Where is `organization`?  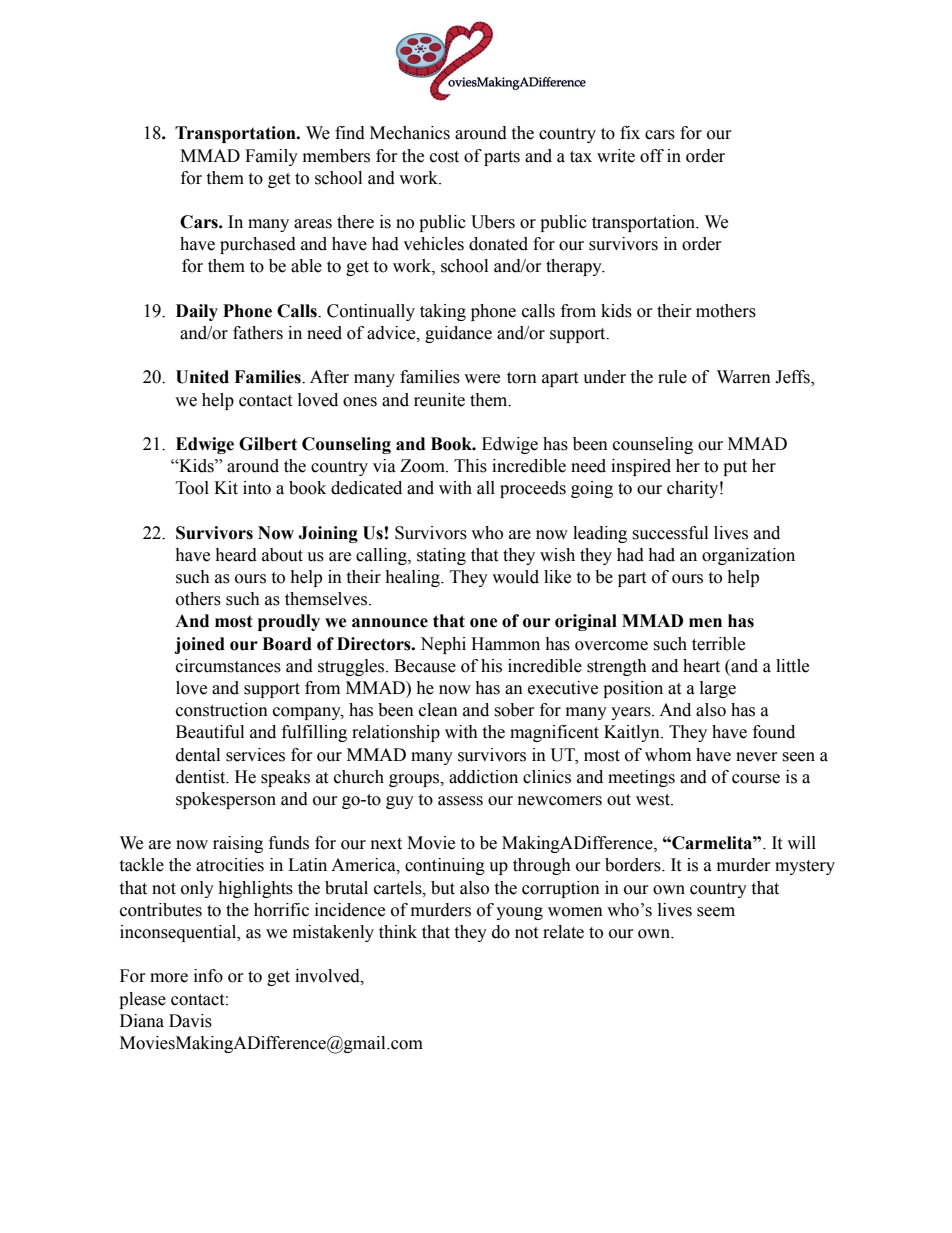
organization is located at coordinates (748, 556).
